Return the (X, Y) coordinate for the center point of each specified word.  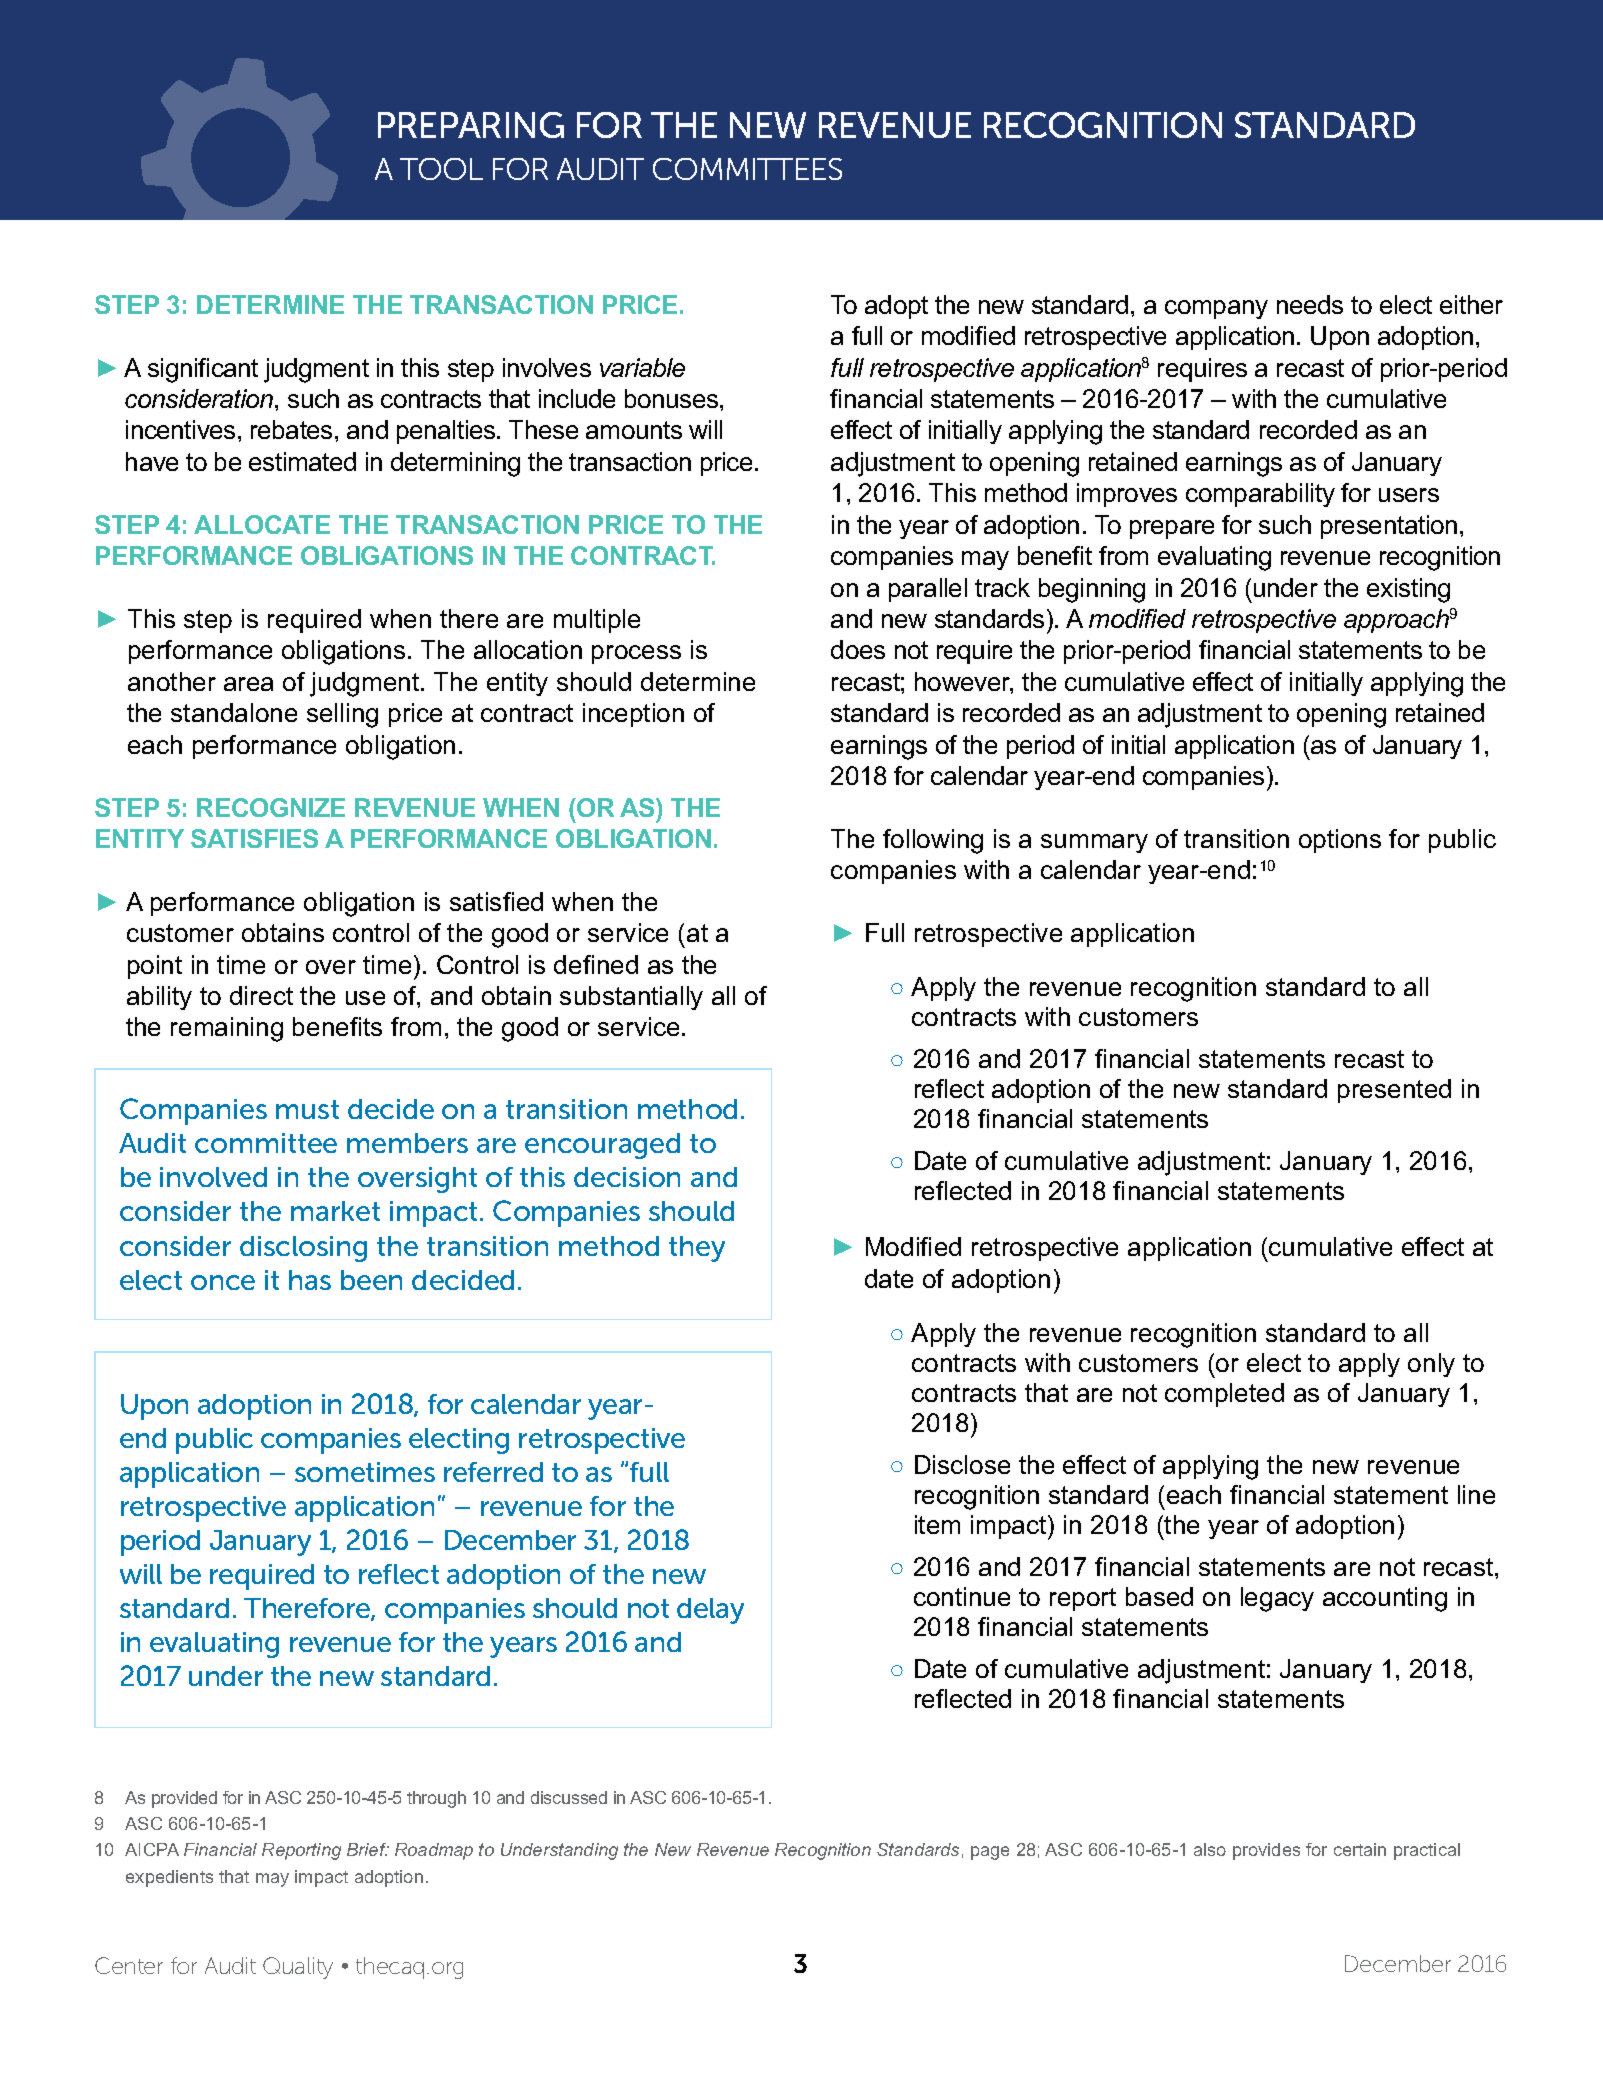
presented (1394, 1091)
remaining (227, 1029)
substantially (631, 998)
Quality (298, 1968)
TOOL (441, 169)
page (990, 1853)
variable (642, 367)
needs (1310, 304)
